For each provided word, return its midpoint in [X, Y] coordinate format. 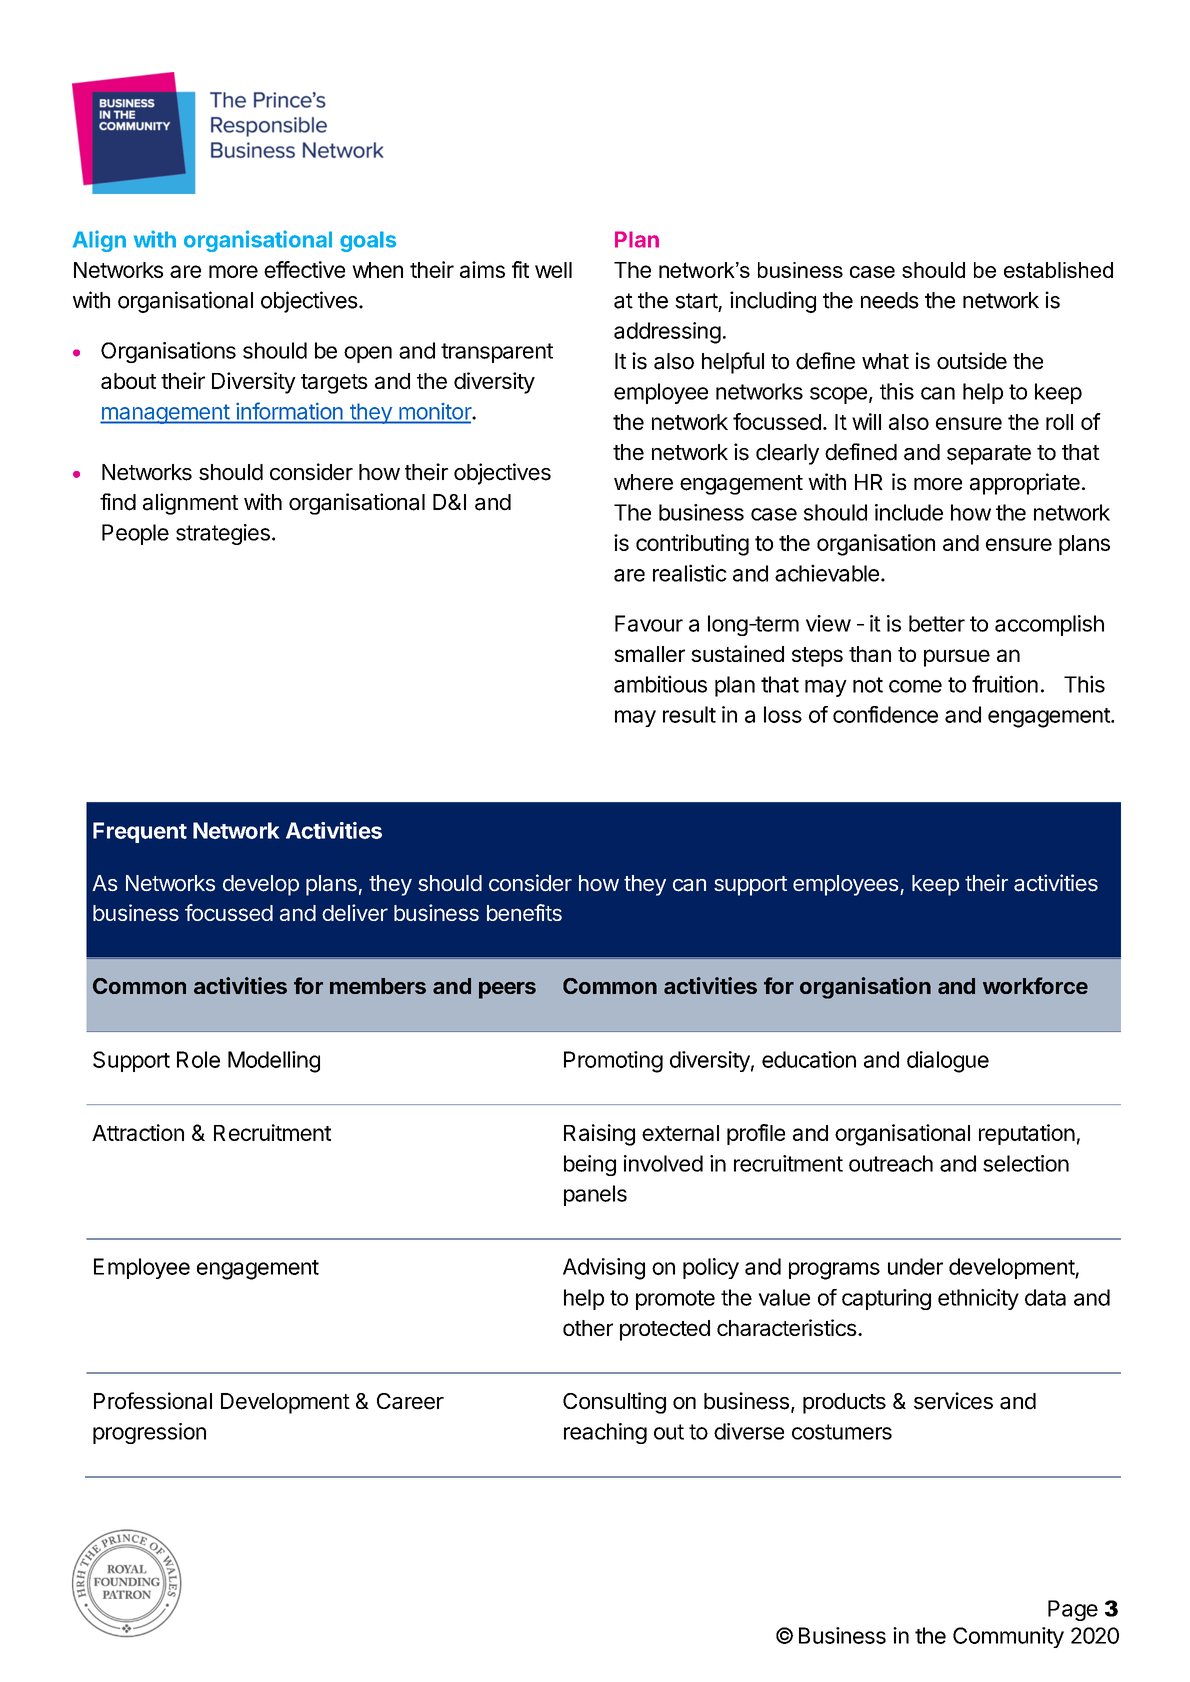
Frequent [140, 832]
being [590, 1165]
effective [304, 269]
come [915, 686]
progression [149, 1433]
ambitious [660, 684]
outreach [891, 1163]
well [553, 270]
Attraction [138, 1132]
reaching [605, 1433]
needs [890, 300]
